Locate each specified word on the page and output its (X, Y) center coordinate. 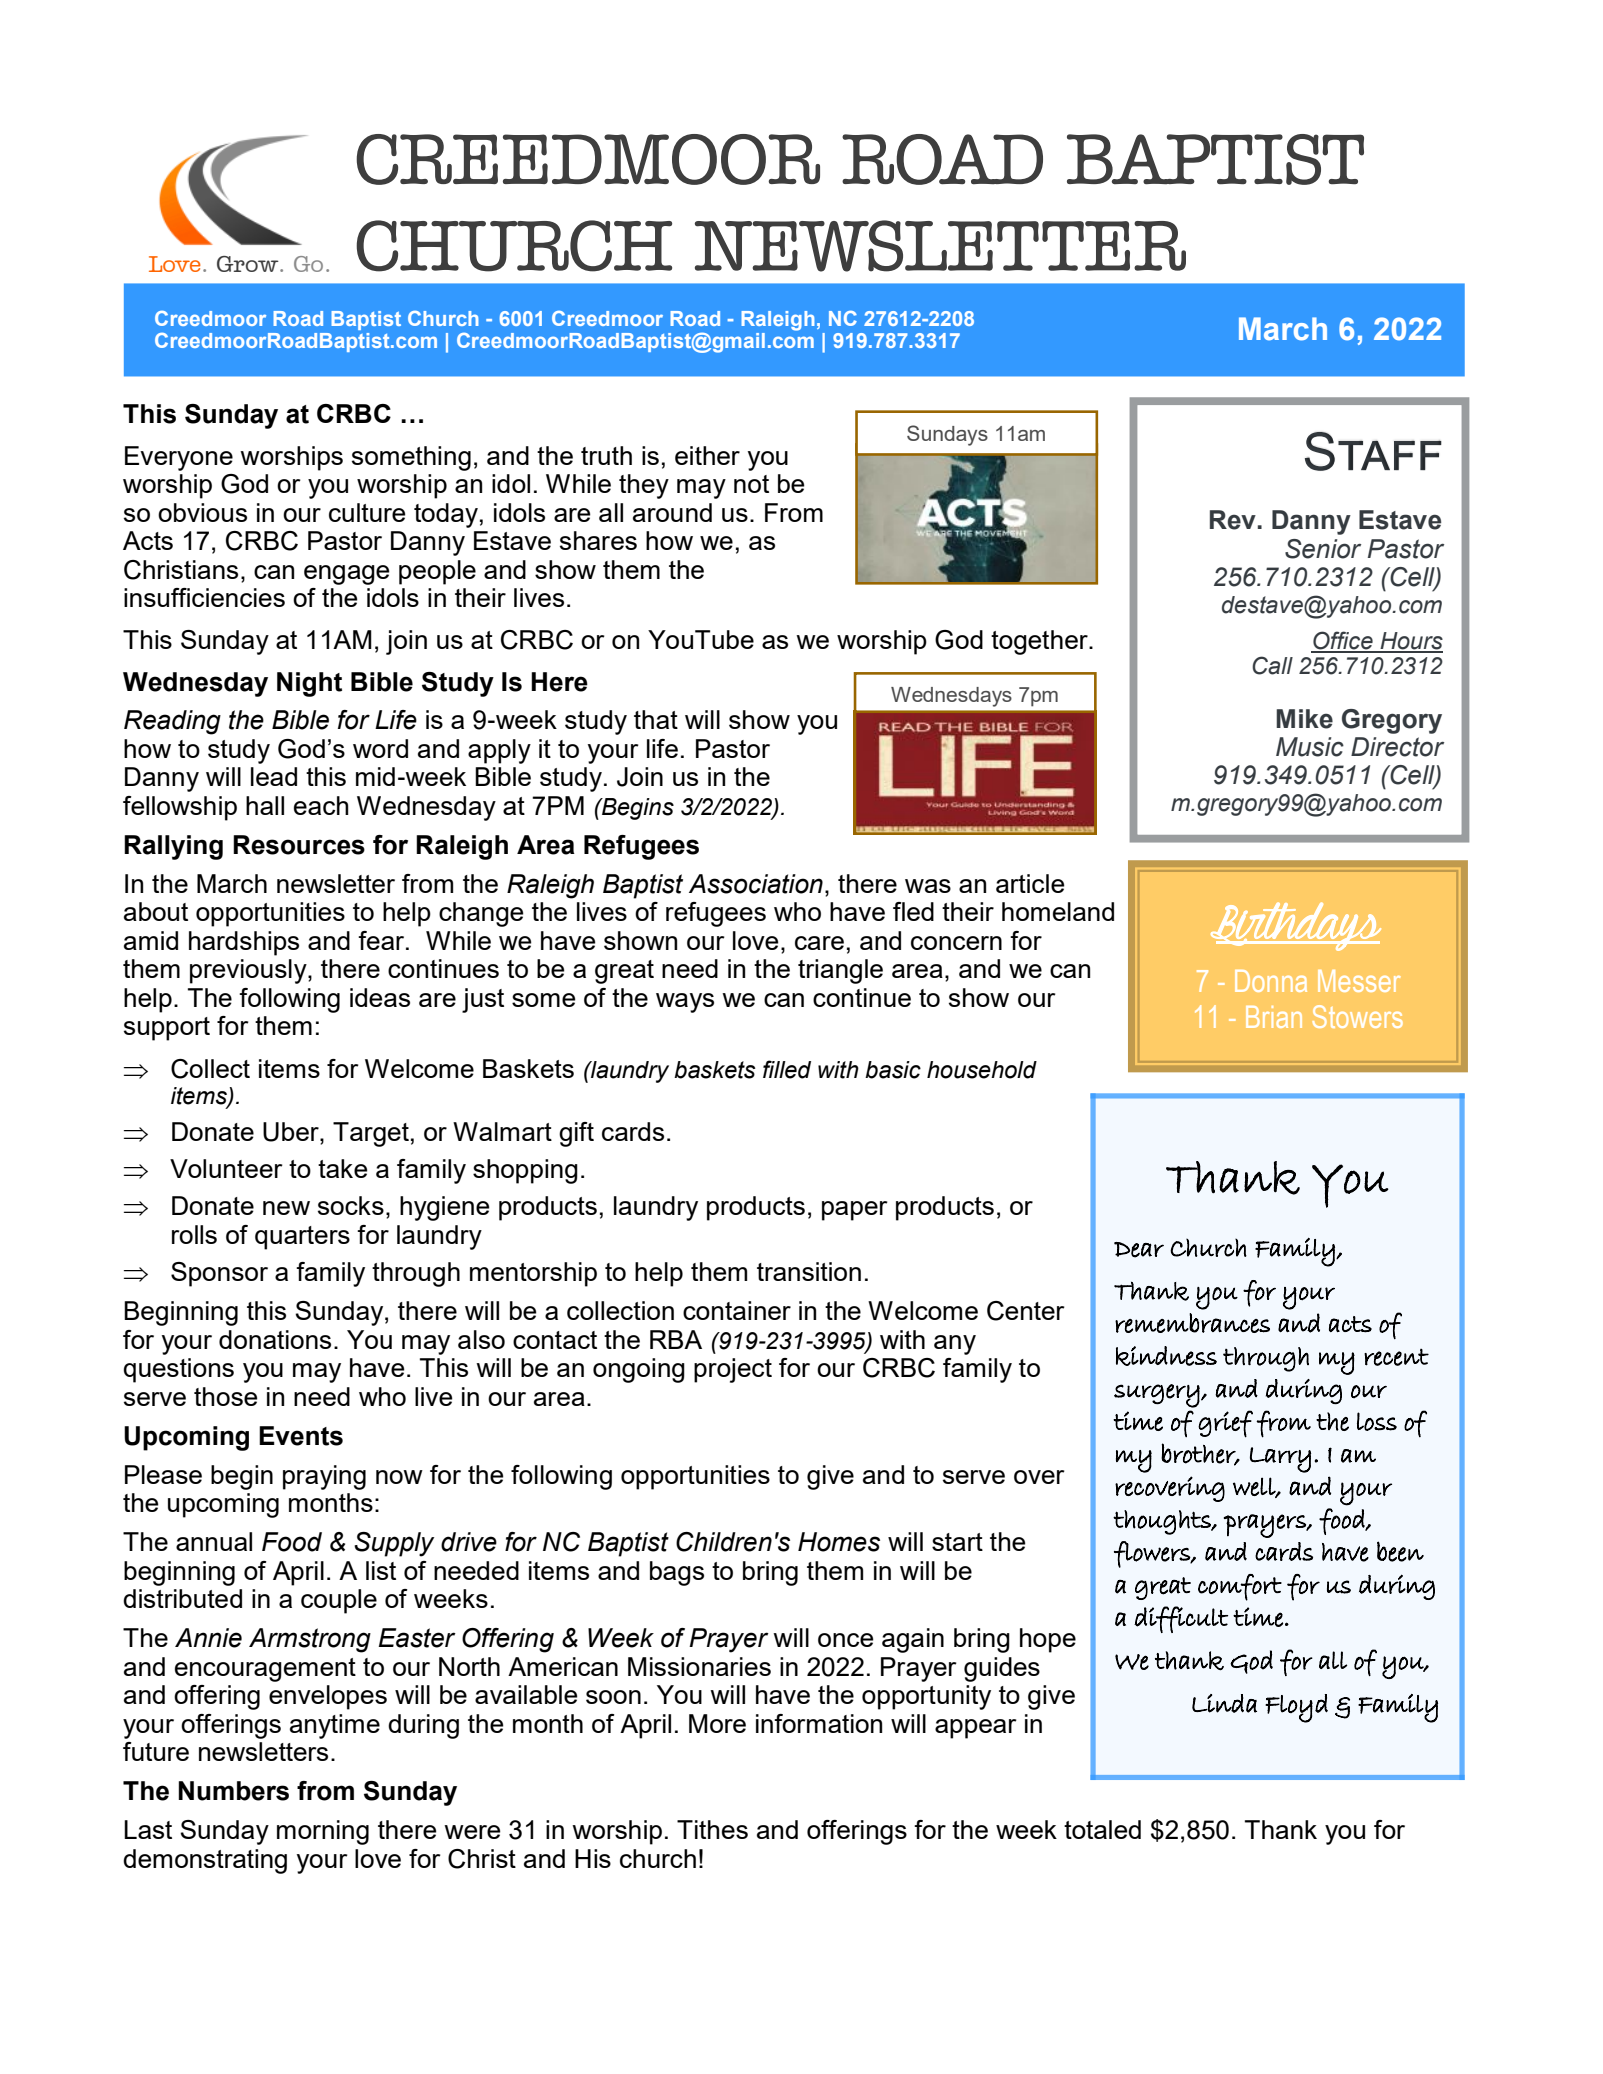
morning (323, 1832)
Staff (1373, 451)
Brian (1274, 1017)
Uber (292, 1132)
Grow (249, 264)
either (707, 455)
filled (787, 1069)
